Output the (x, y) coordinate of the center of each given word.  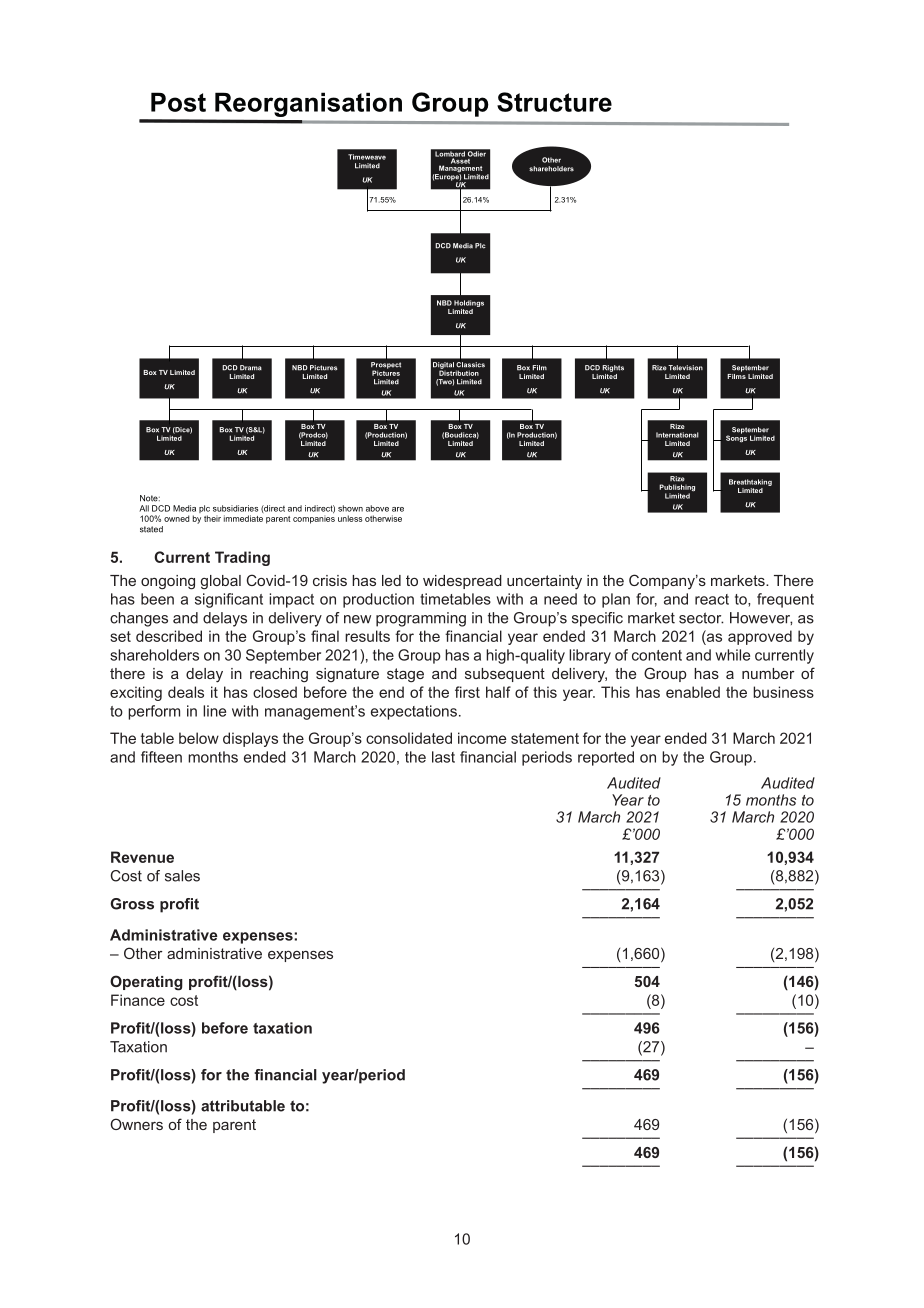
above (377, 508)
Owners (136, 1124)
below (199, 738)
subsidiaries (235, 508)
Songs (736, 438)
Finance (138, 1000)
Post (178, 102)
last (443, 757)
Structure (554, 102)
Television (685, 368)
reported (606, 758)
